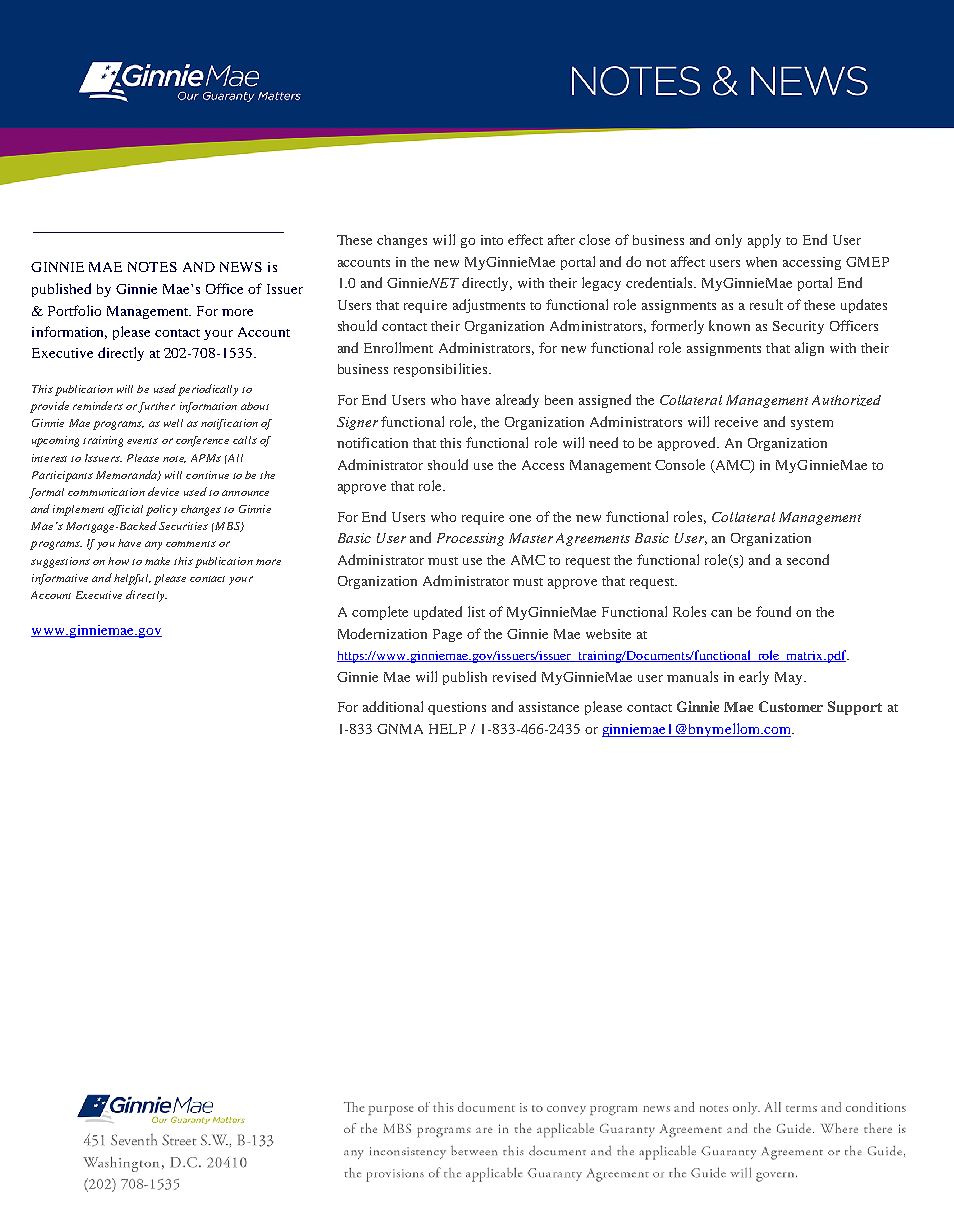  I want to click on additional, so click(393, 706).
